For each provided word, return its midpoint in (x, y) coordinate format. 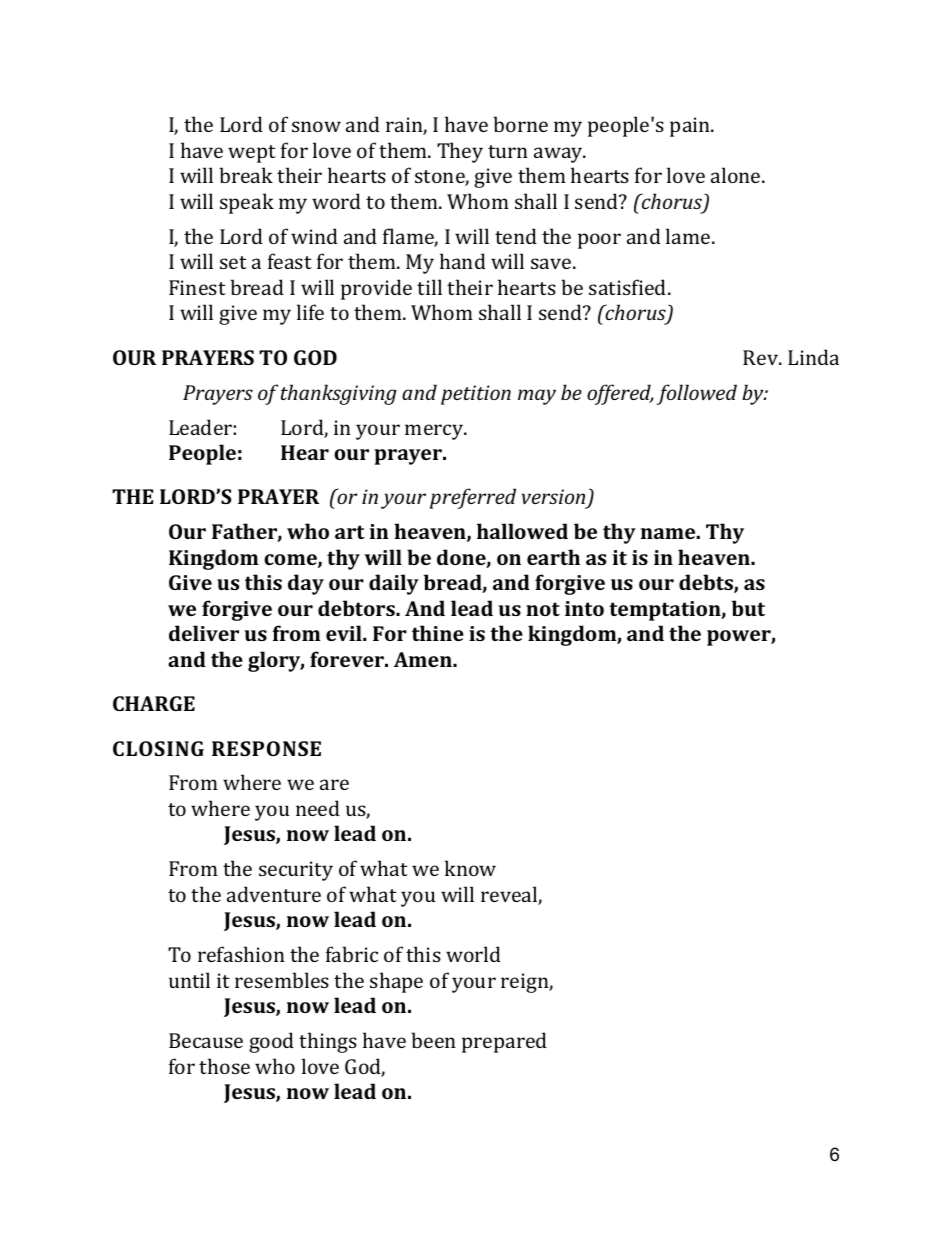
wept (252, 154)
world (473, 954)
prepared (504, 1042)
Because (206, 1040)
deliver (204, 633)
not (543, 609)
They (460, 152)
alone (737, 175)
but (748, 608)
